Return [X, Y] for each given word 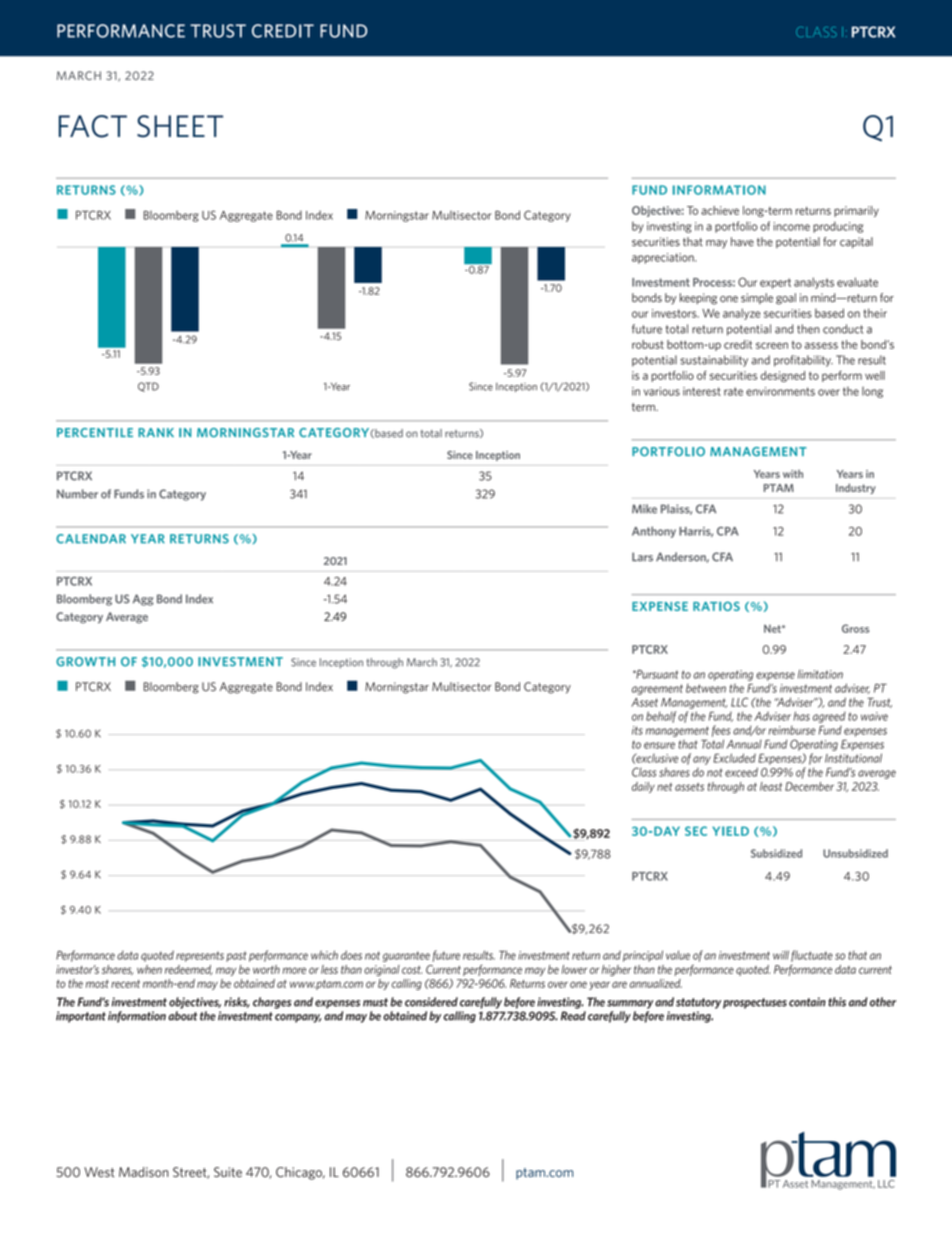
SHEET [180, 126]
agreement [657, 689]
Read [573, 1016]
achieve [720, 210]
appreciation [664, 258]
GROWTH [85, 662]
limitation [820, 674]
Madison [144, 1172]
